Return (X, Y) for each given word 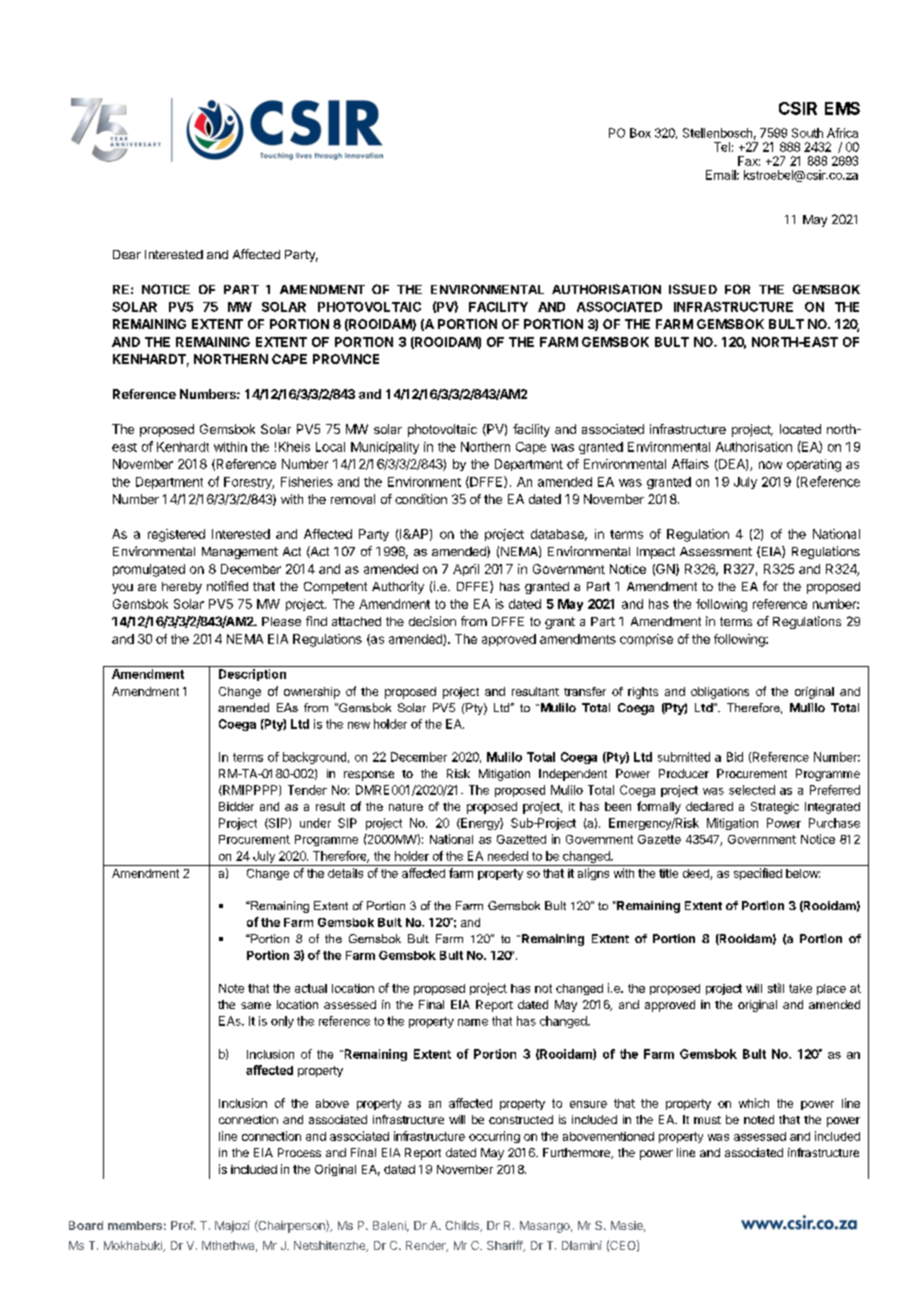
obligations (720, 693)
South (807, 133)
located (800, 429)
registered (176, 535)
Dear (127, 254)
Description (252, 675)
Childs (463, 1226)
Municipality (385, 448)
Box (640, 133)
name (473, 1022)
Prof (183, 1225)
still (776, 988)
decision (432, 621)
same (256, 1005)
